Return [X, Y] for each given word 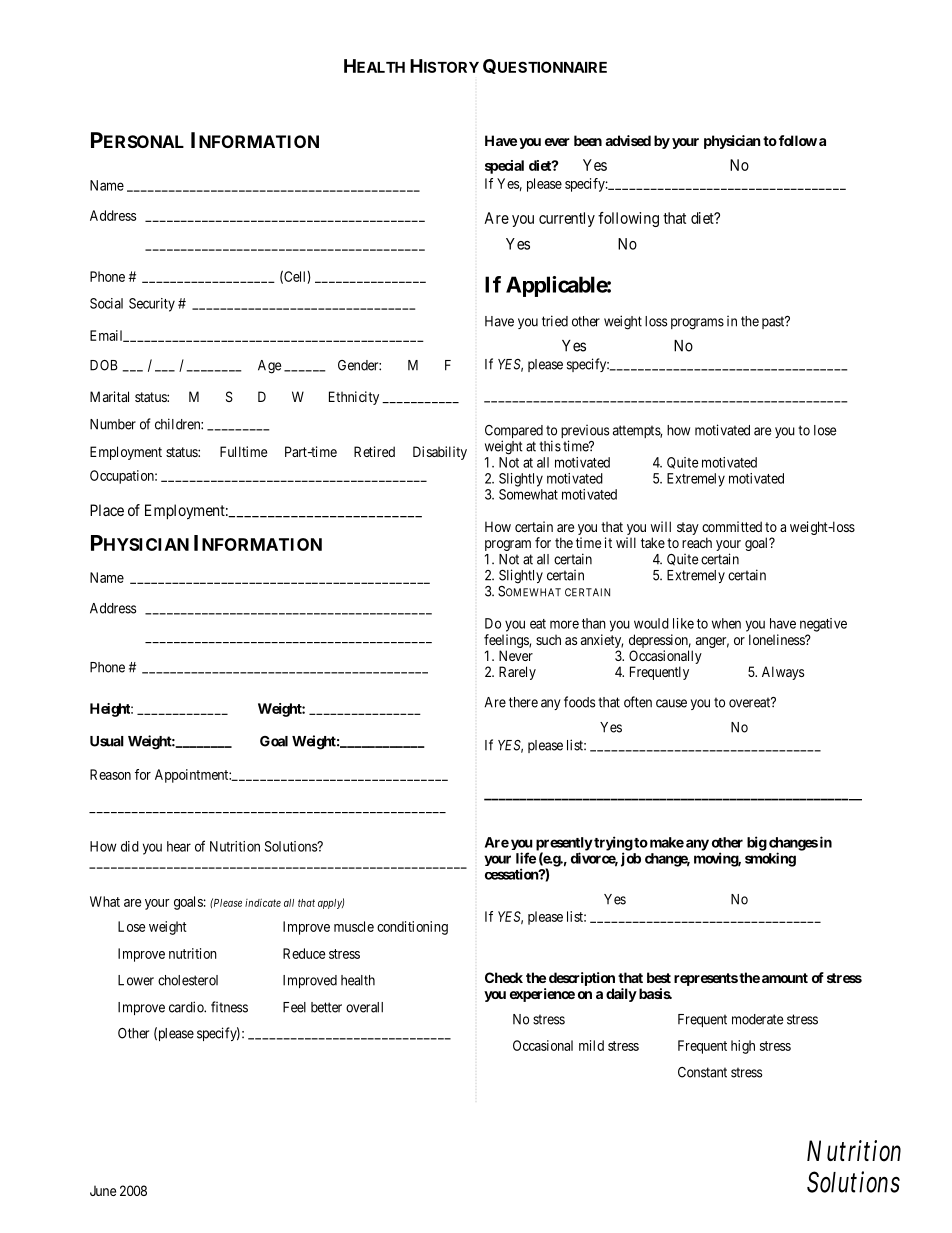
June [103, 1190]
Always [783, 673]
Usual [107, 741]
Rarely [517, 673]
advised [628, 140]
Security [152, 305]
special [504, 167]
